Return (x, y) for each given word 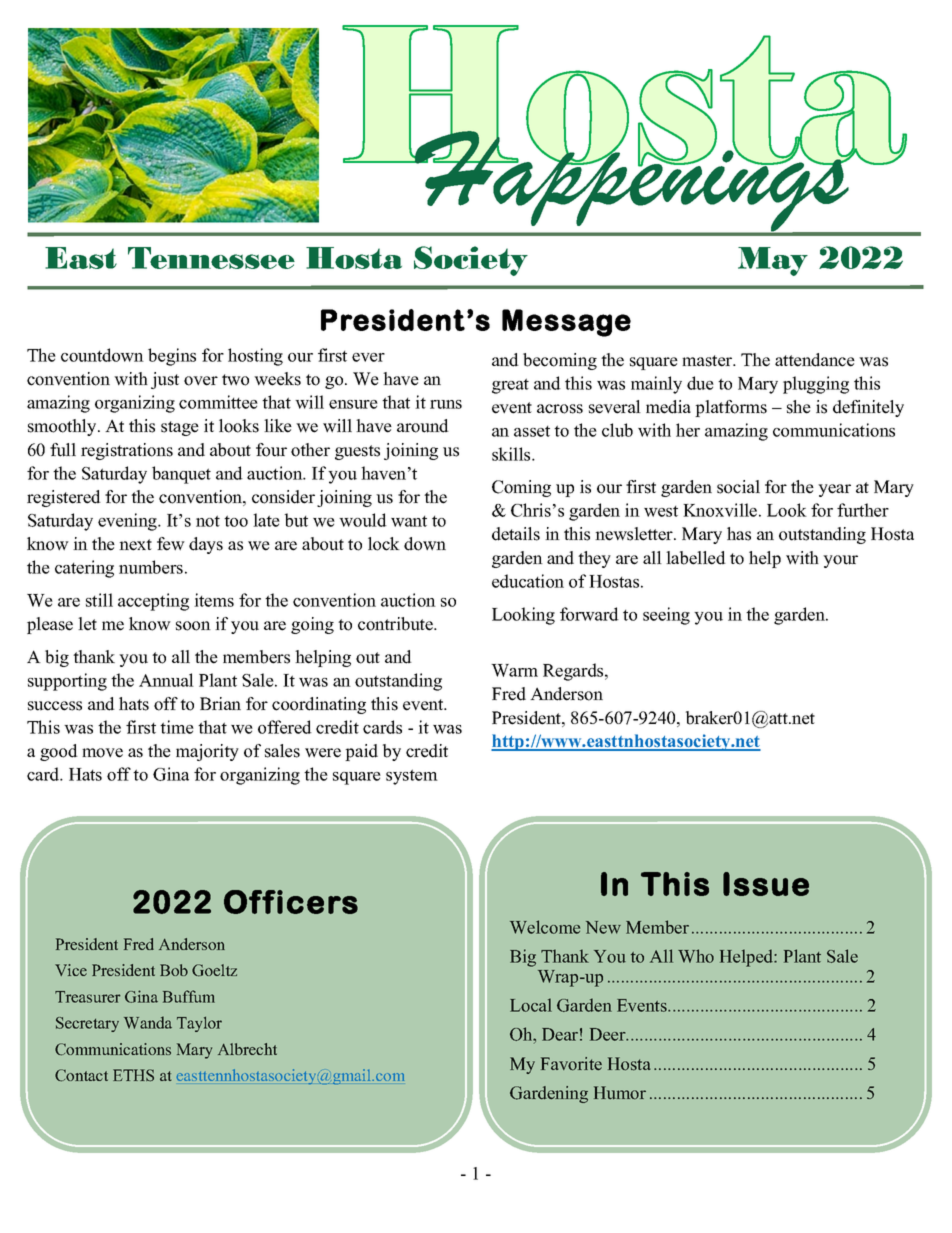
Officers (291, 902)
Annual (166, 680)
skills (512, 454)
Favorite (571, 1064)
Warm (514, 670)
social (738, 487)
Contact (81, 1075)
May (773, 261)
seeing (666, 616)
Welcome (545, 927)
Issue (766, 884)
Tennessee (211, 258)
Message (566, 323)
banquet (181, 475)
